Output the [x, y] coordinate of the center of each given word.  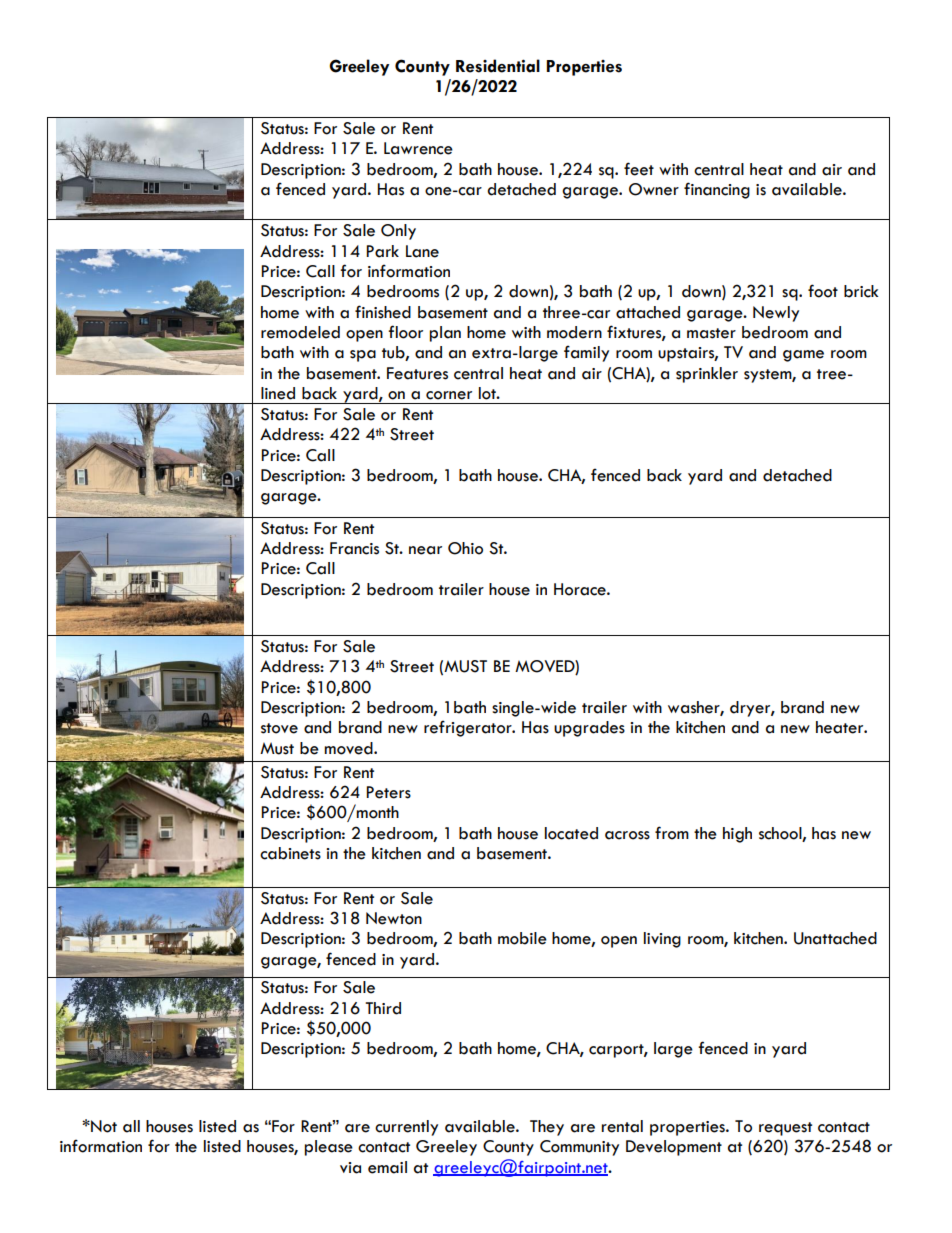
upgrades [589, 729]
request [785, 1129]
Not [103, 1126]
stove [279, 728]
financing [717, 190]
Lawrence [418, 148]
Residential [498, 66]
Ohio [465, 548]
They [547, 1128]
